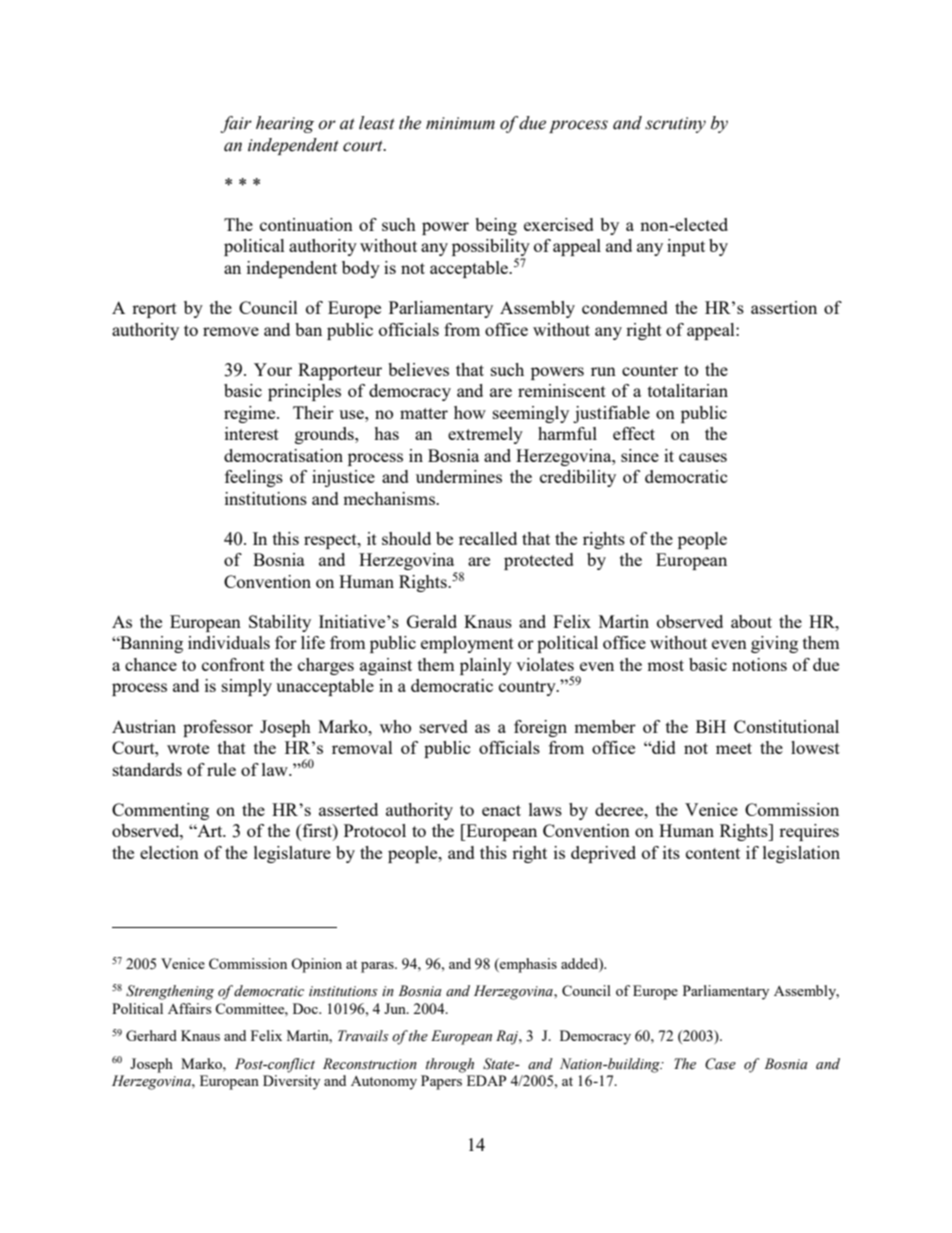 Image resolution: width=952 pixels, height=1233 pixels. Describe the element at coordinates (501, 810) in the screenshot. I see `enact` at that location.
